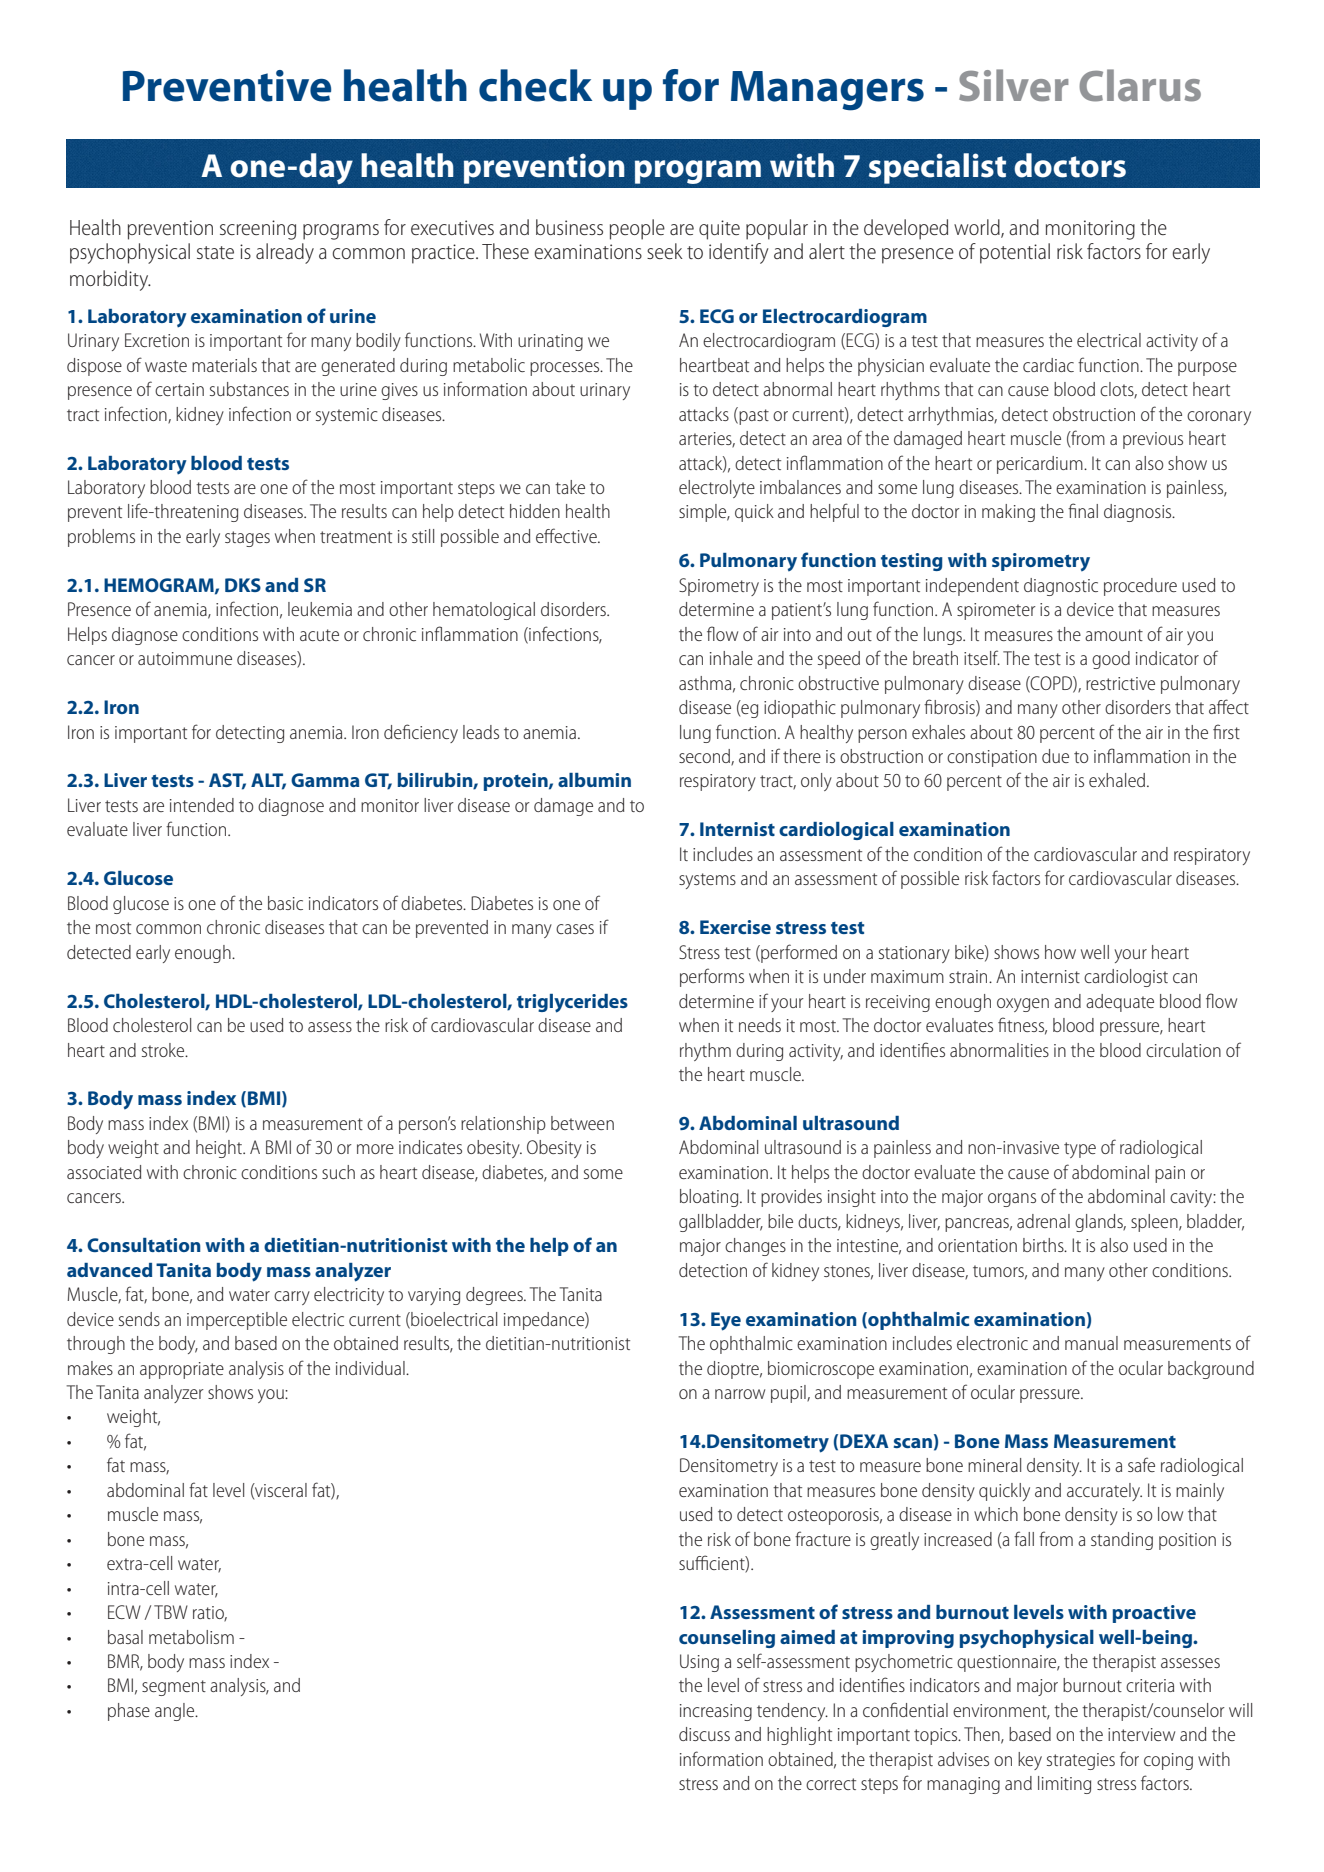  I want to click on Clarus, so click(1140, 85).
